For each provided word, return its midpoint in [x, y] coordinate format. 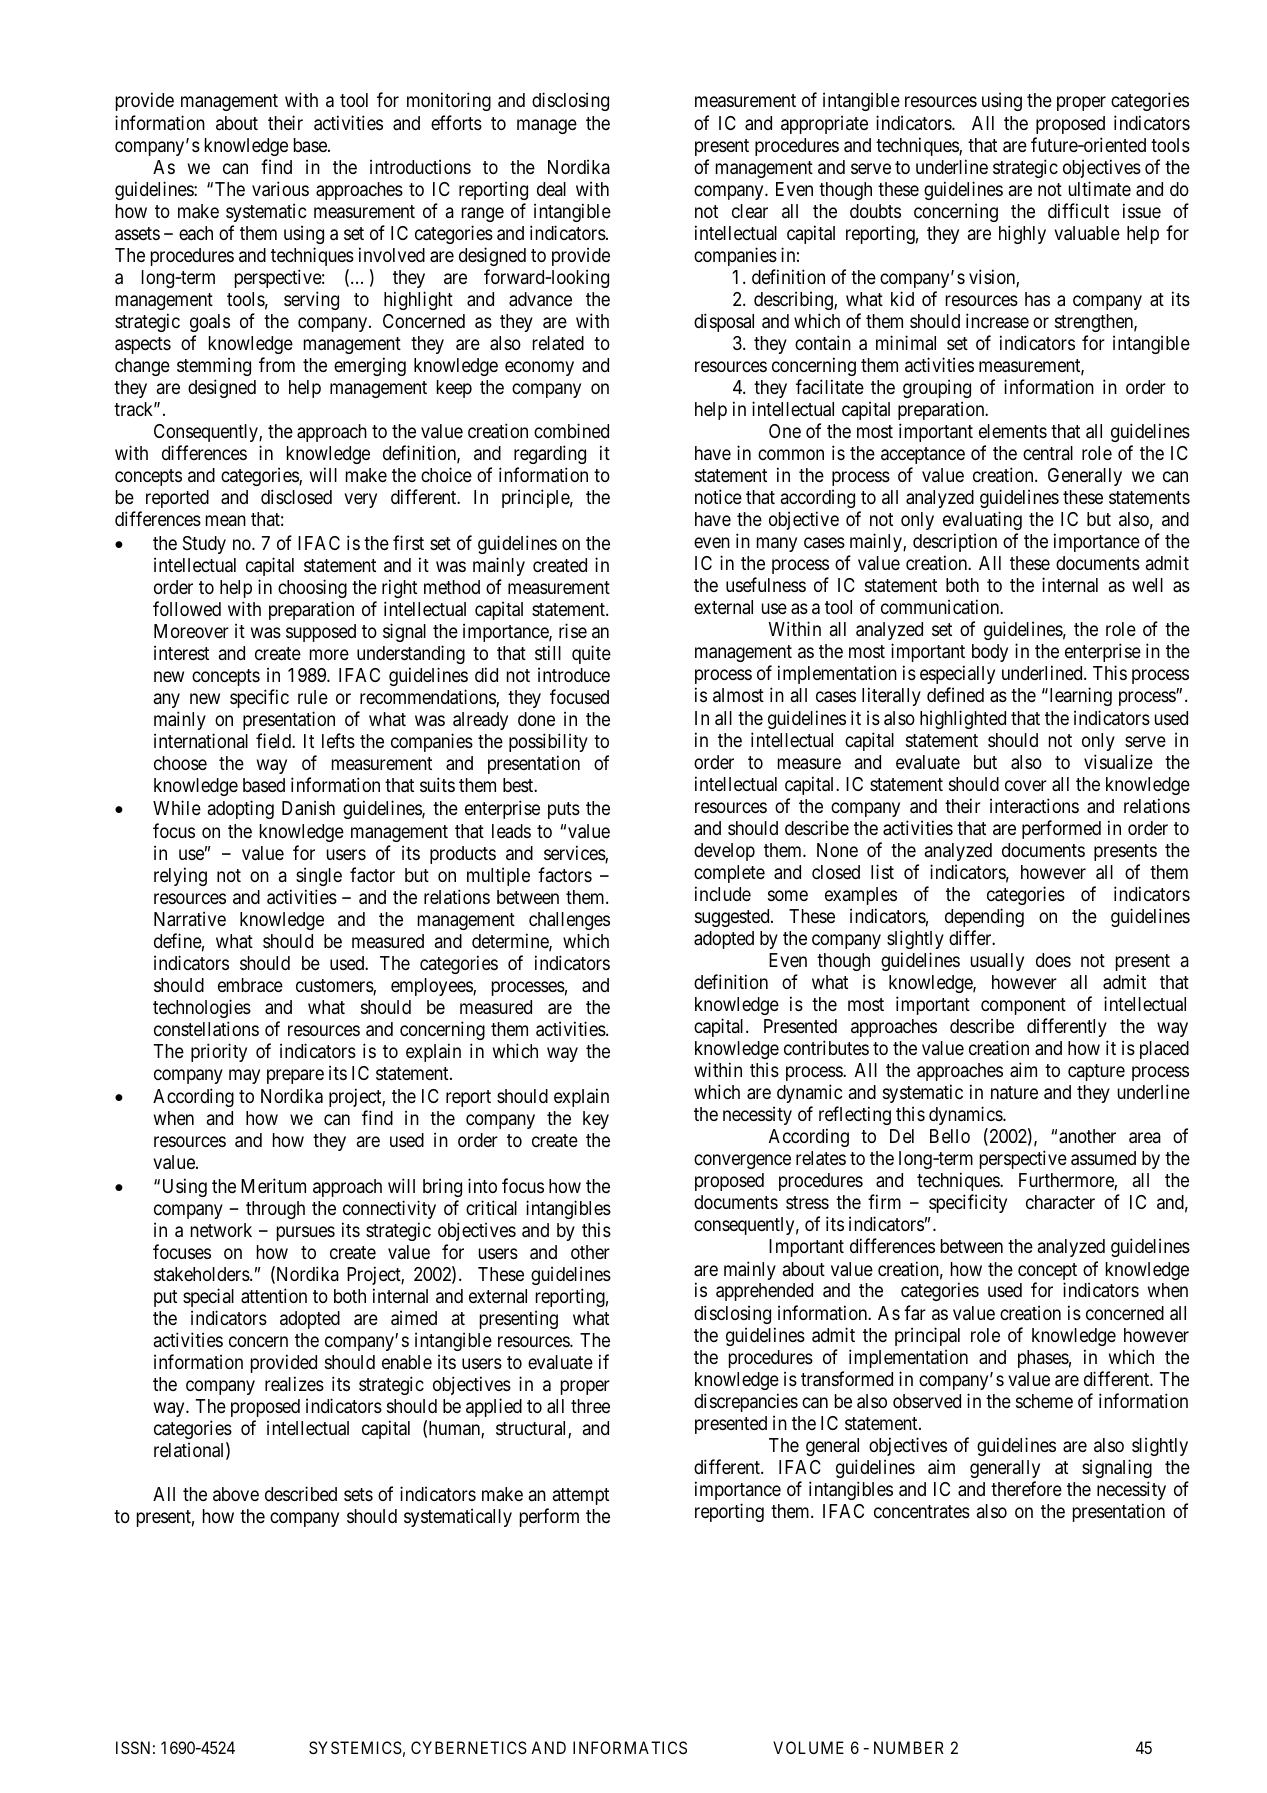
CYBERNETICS [469, 1747]
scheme [1044, 1401]
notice [718, 496]
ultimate [1100, 188]
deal [551, 189]
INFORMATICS [630, 1747]
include [723, 893]
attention [274, 1295]
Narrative [190, 918]
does [1053, 960]
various [280, 189]
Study [204, 545]
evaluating [982, 520]
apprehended [764, 1292]
